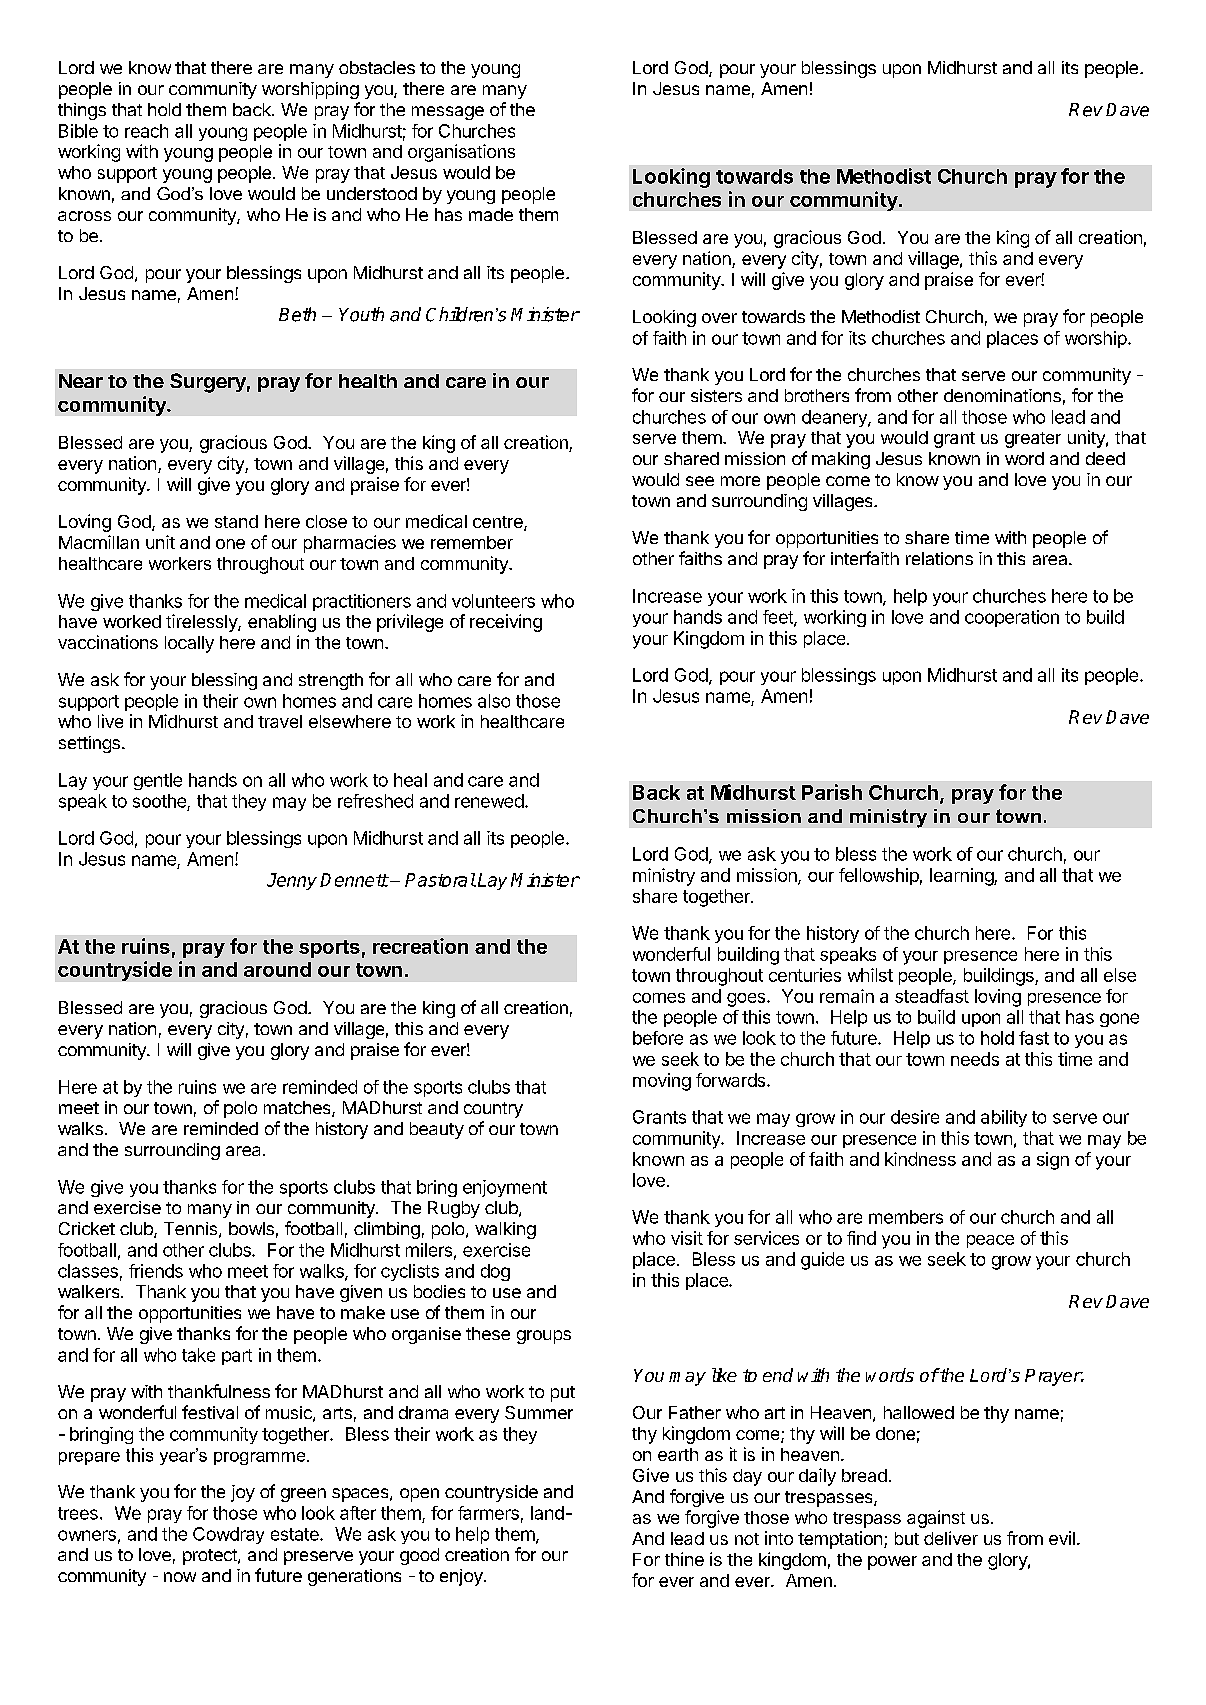 The width and height of the screenshot is (1206, 1705). What do you see at coordinates (211, 1557) in the screenshot?
I see `protect` at bounding box center [211, 1557].
